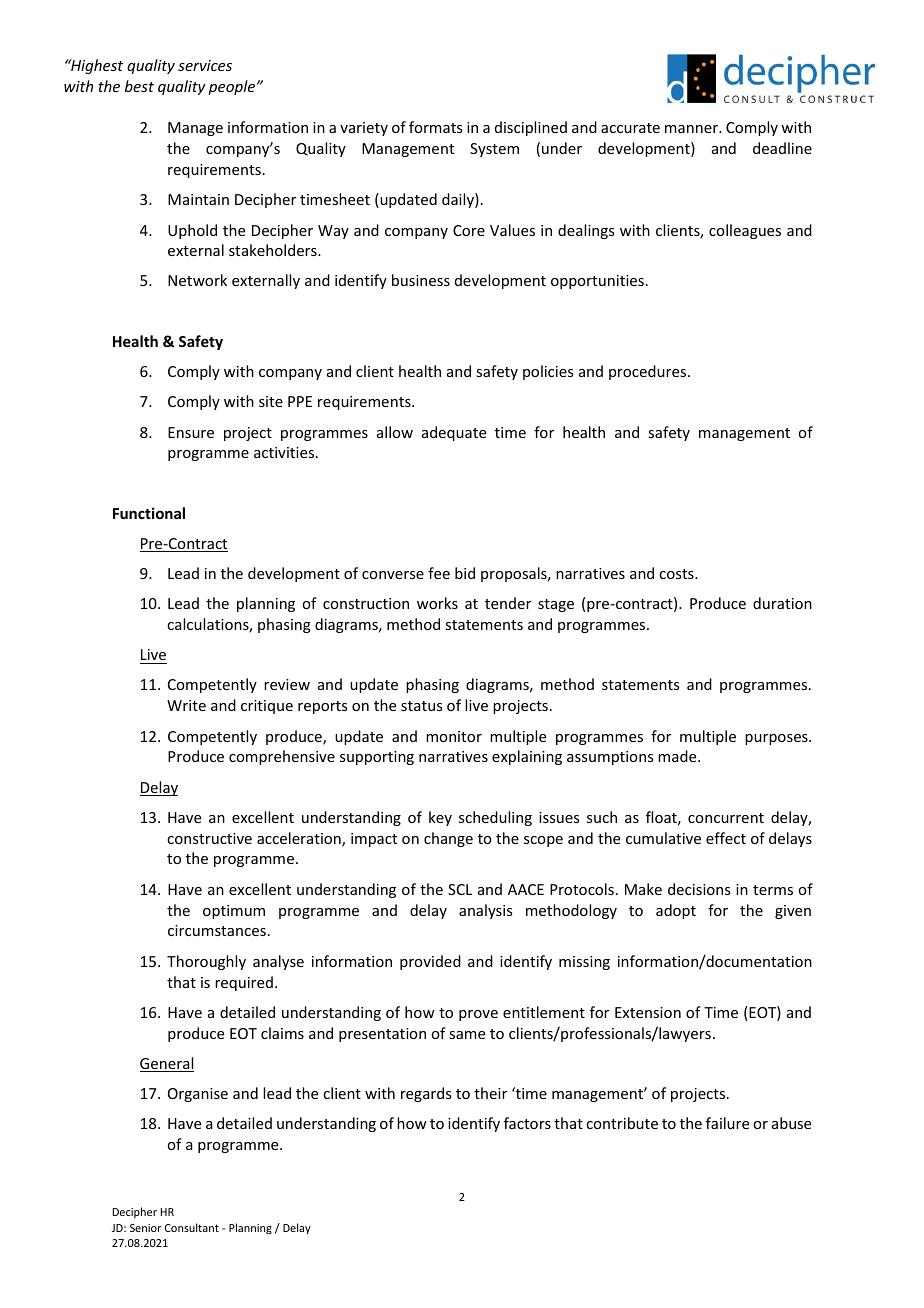 The width and height of the screenshot is (924, 1308). What do you see at coordinates (217, 930) in the screenshot?
I see `circumstances` at bounding box center [217, 930].
